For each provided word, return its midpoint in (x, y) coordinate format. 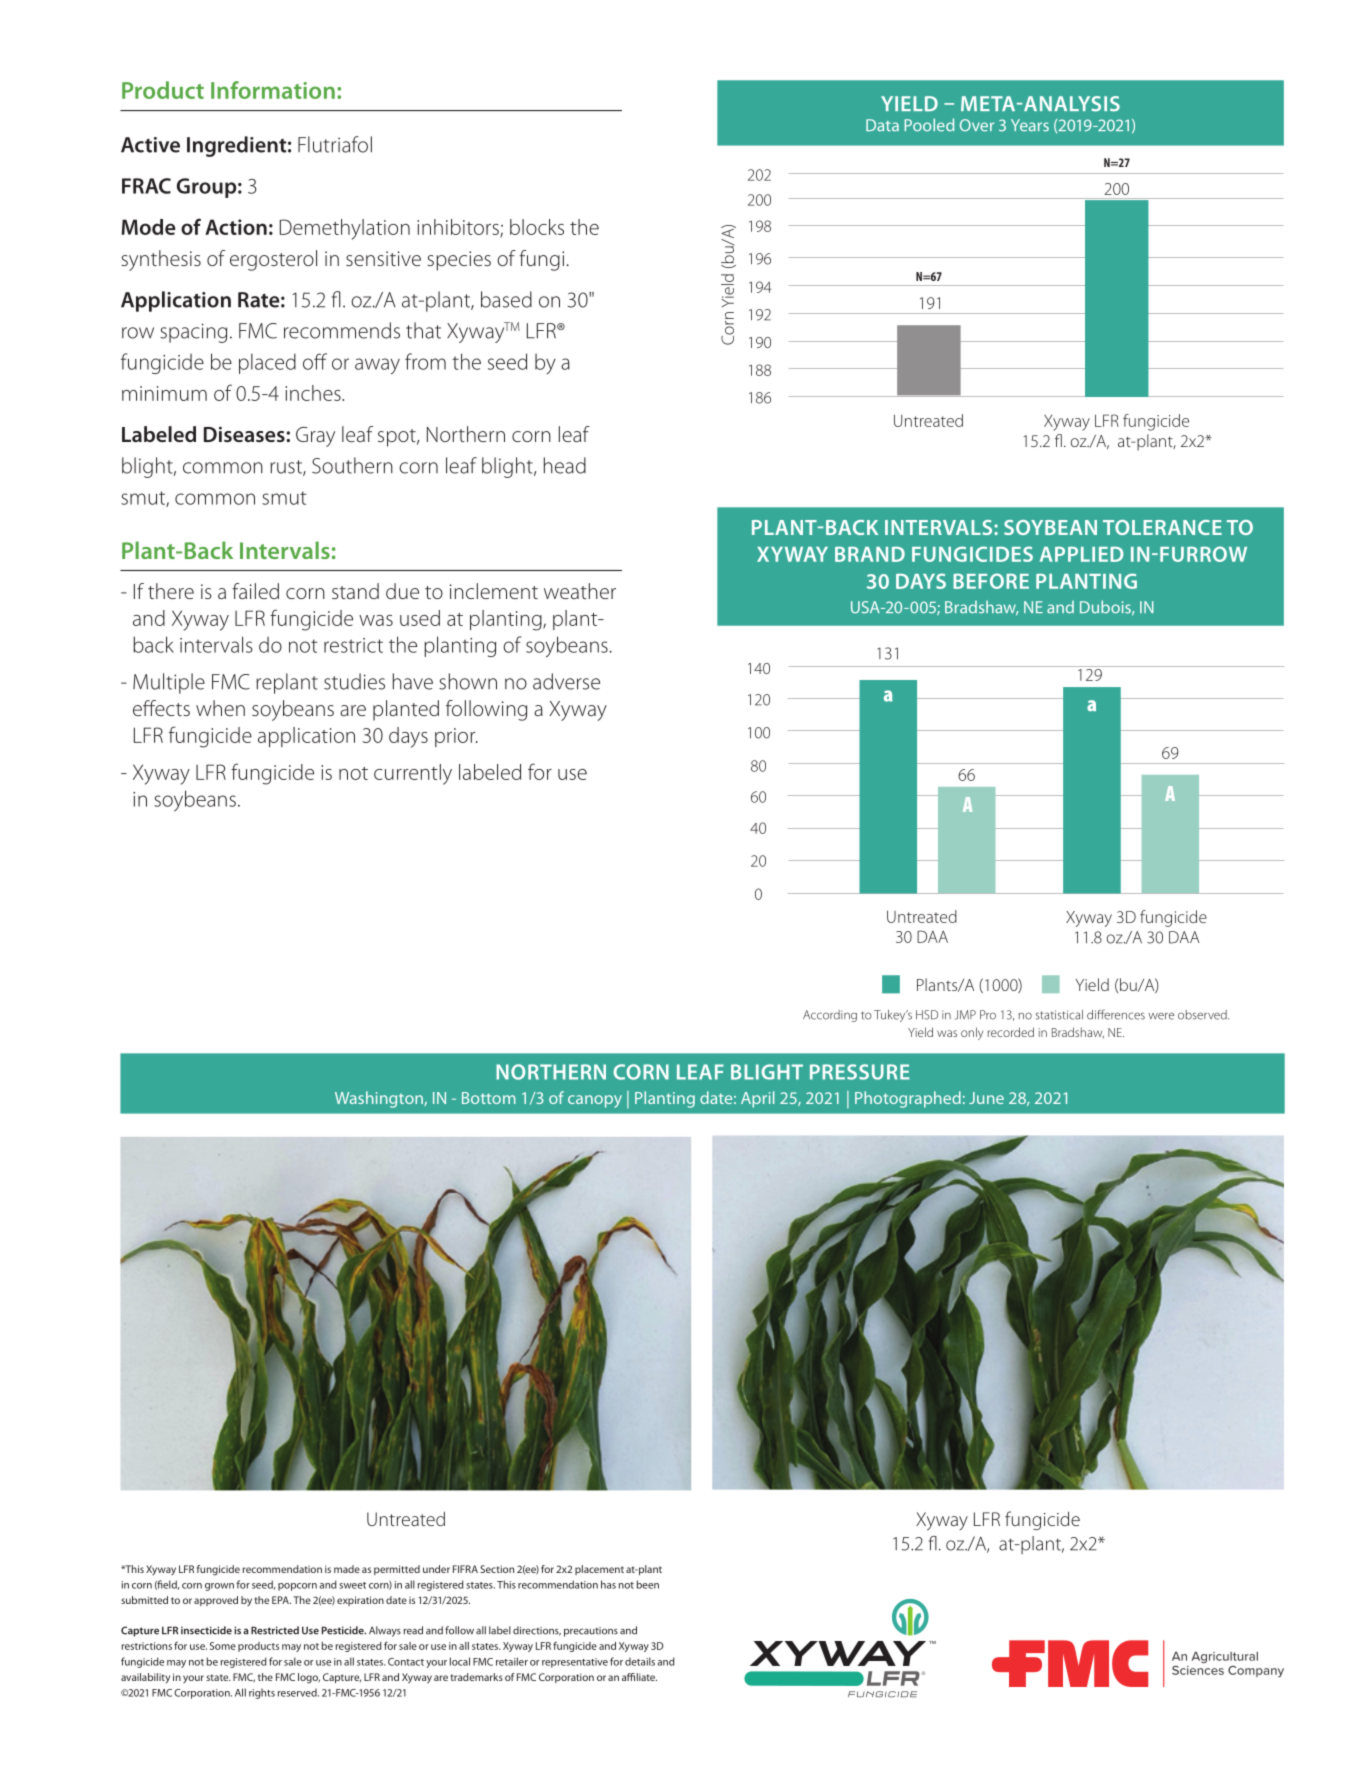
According (830, 1016)
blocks (537, 227)
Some (223, 1646)
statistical (1059, 1015)
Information (273, 90)
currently (413, 774)
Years (1030, 125)
